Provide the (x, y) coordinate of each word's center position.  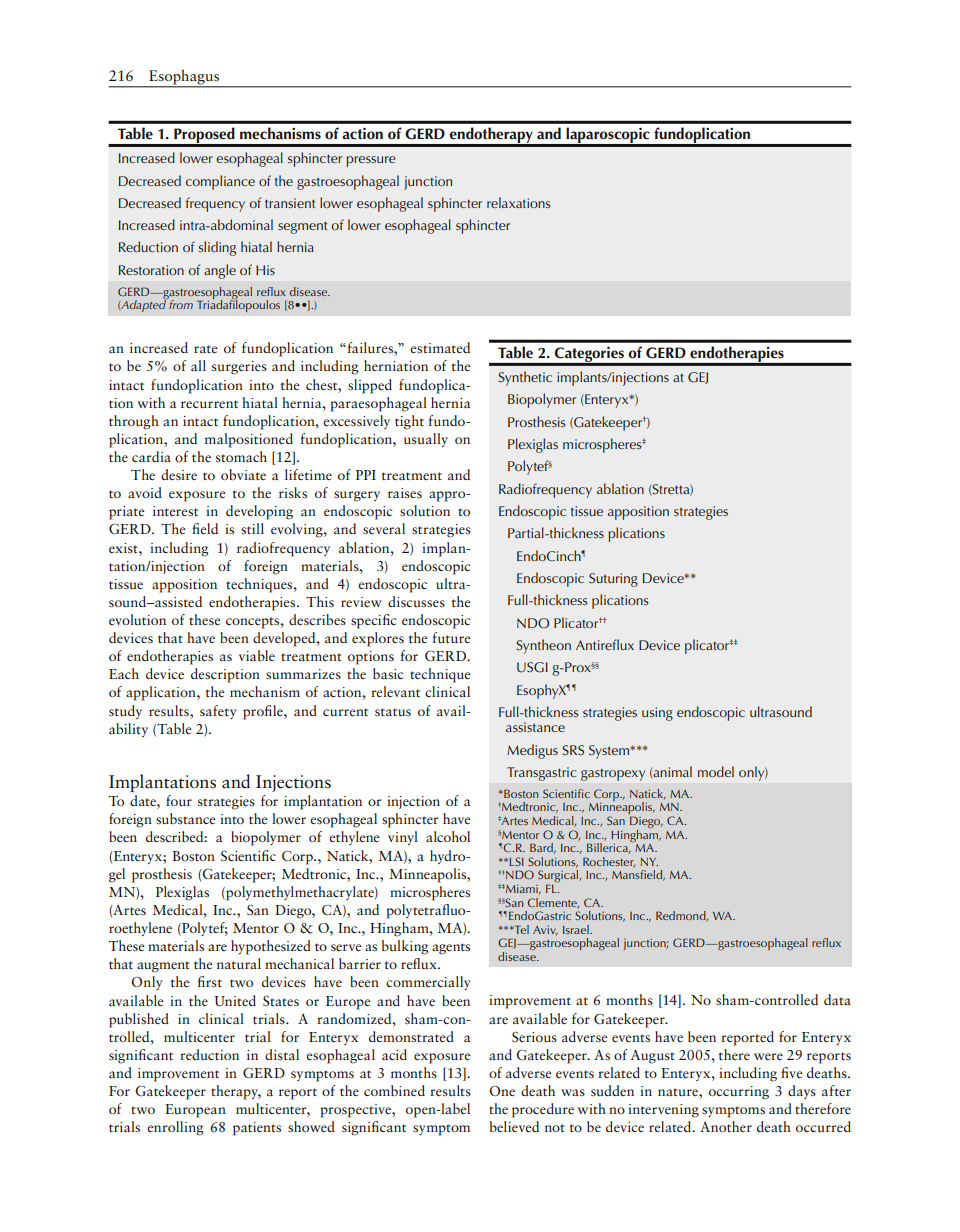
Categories (589, 356)
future (451, 637)
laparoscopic (608, 136)
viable (257, 655)
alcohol (448, 836)
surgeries (239, 368)
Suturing (613, 580)
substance (186, 819)
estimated (440, 348)
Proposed (204, 136)
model (716, 771)
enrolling (175, 1128)
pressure (371, 161)
